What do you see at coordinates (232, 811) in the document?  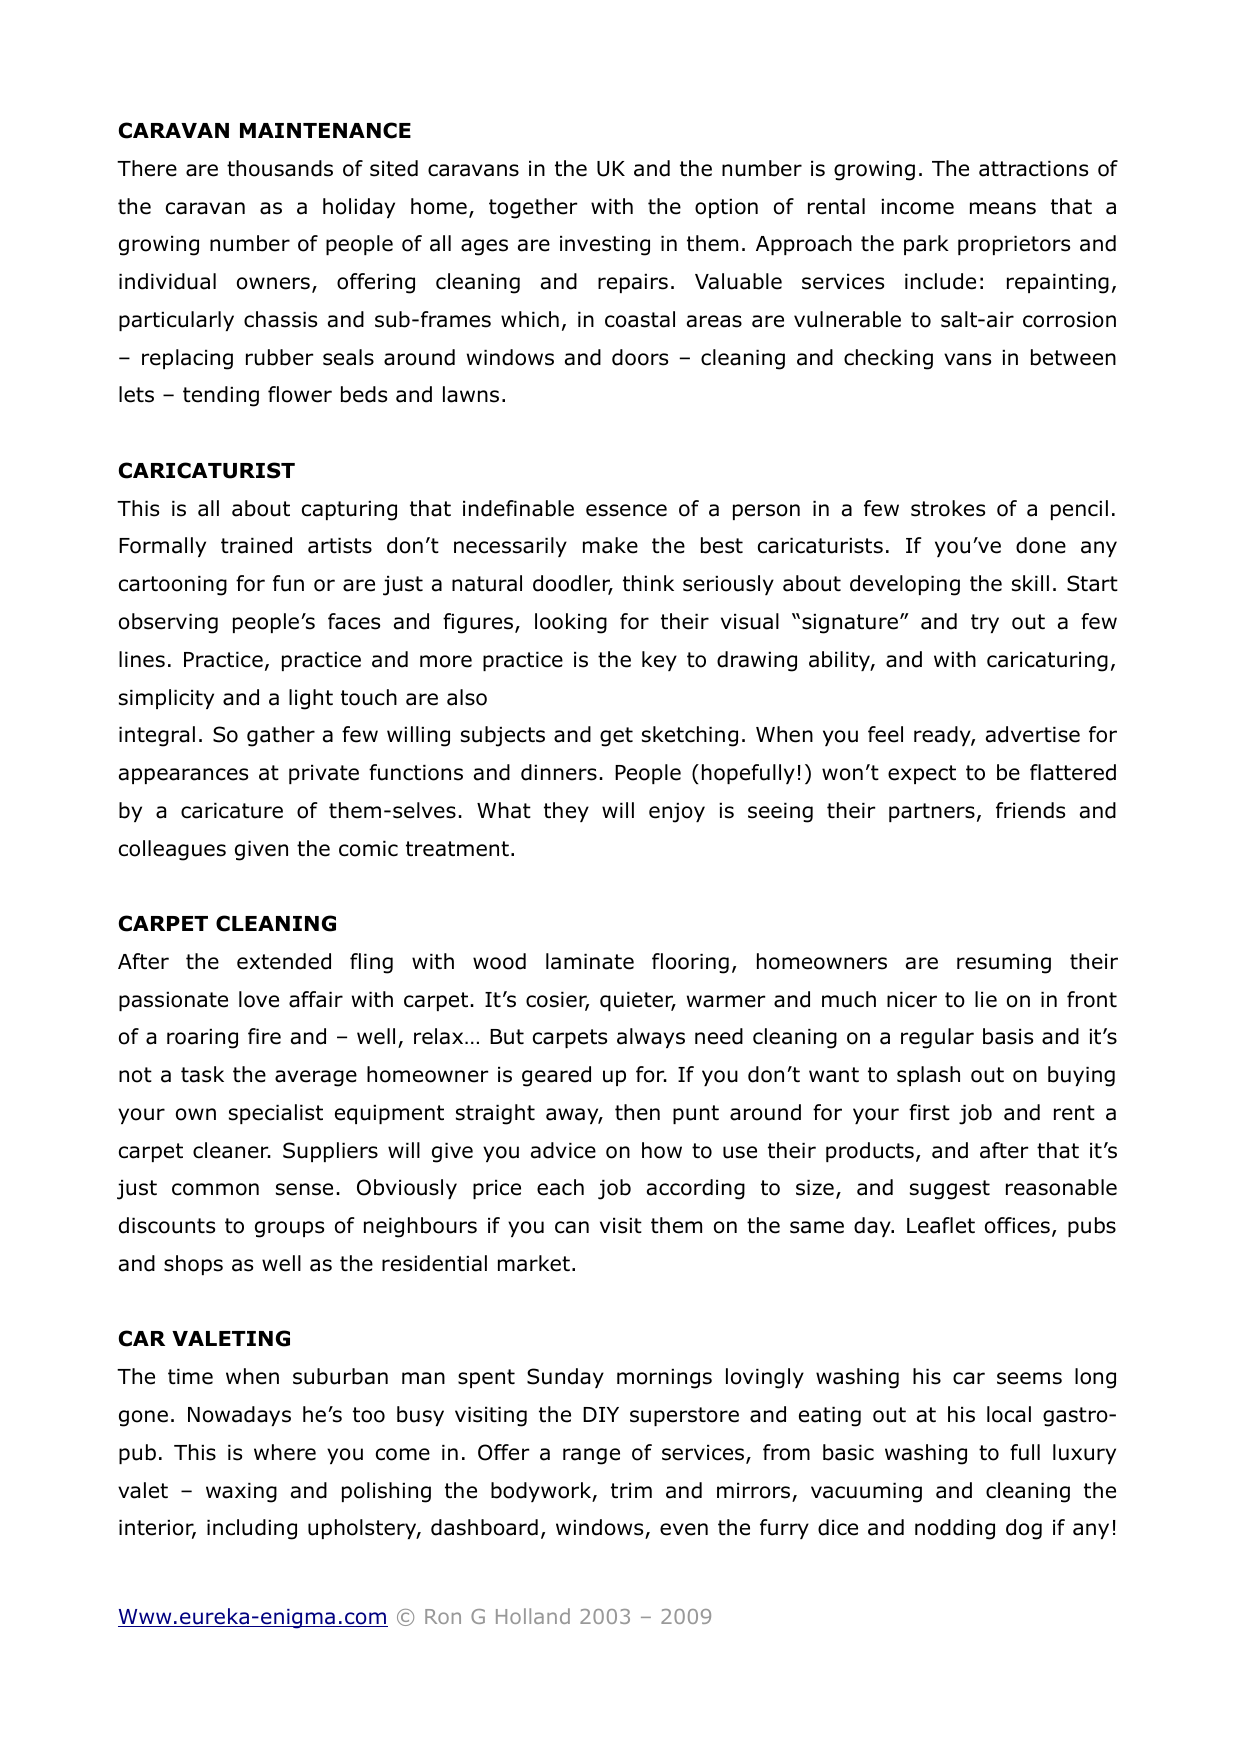 I see `caricature` at bounding box center [232, 811].
